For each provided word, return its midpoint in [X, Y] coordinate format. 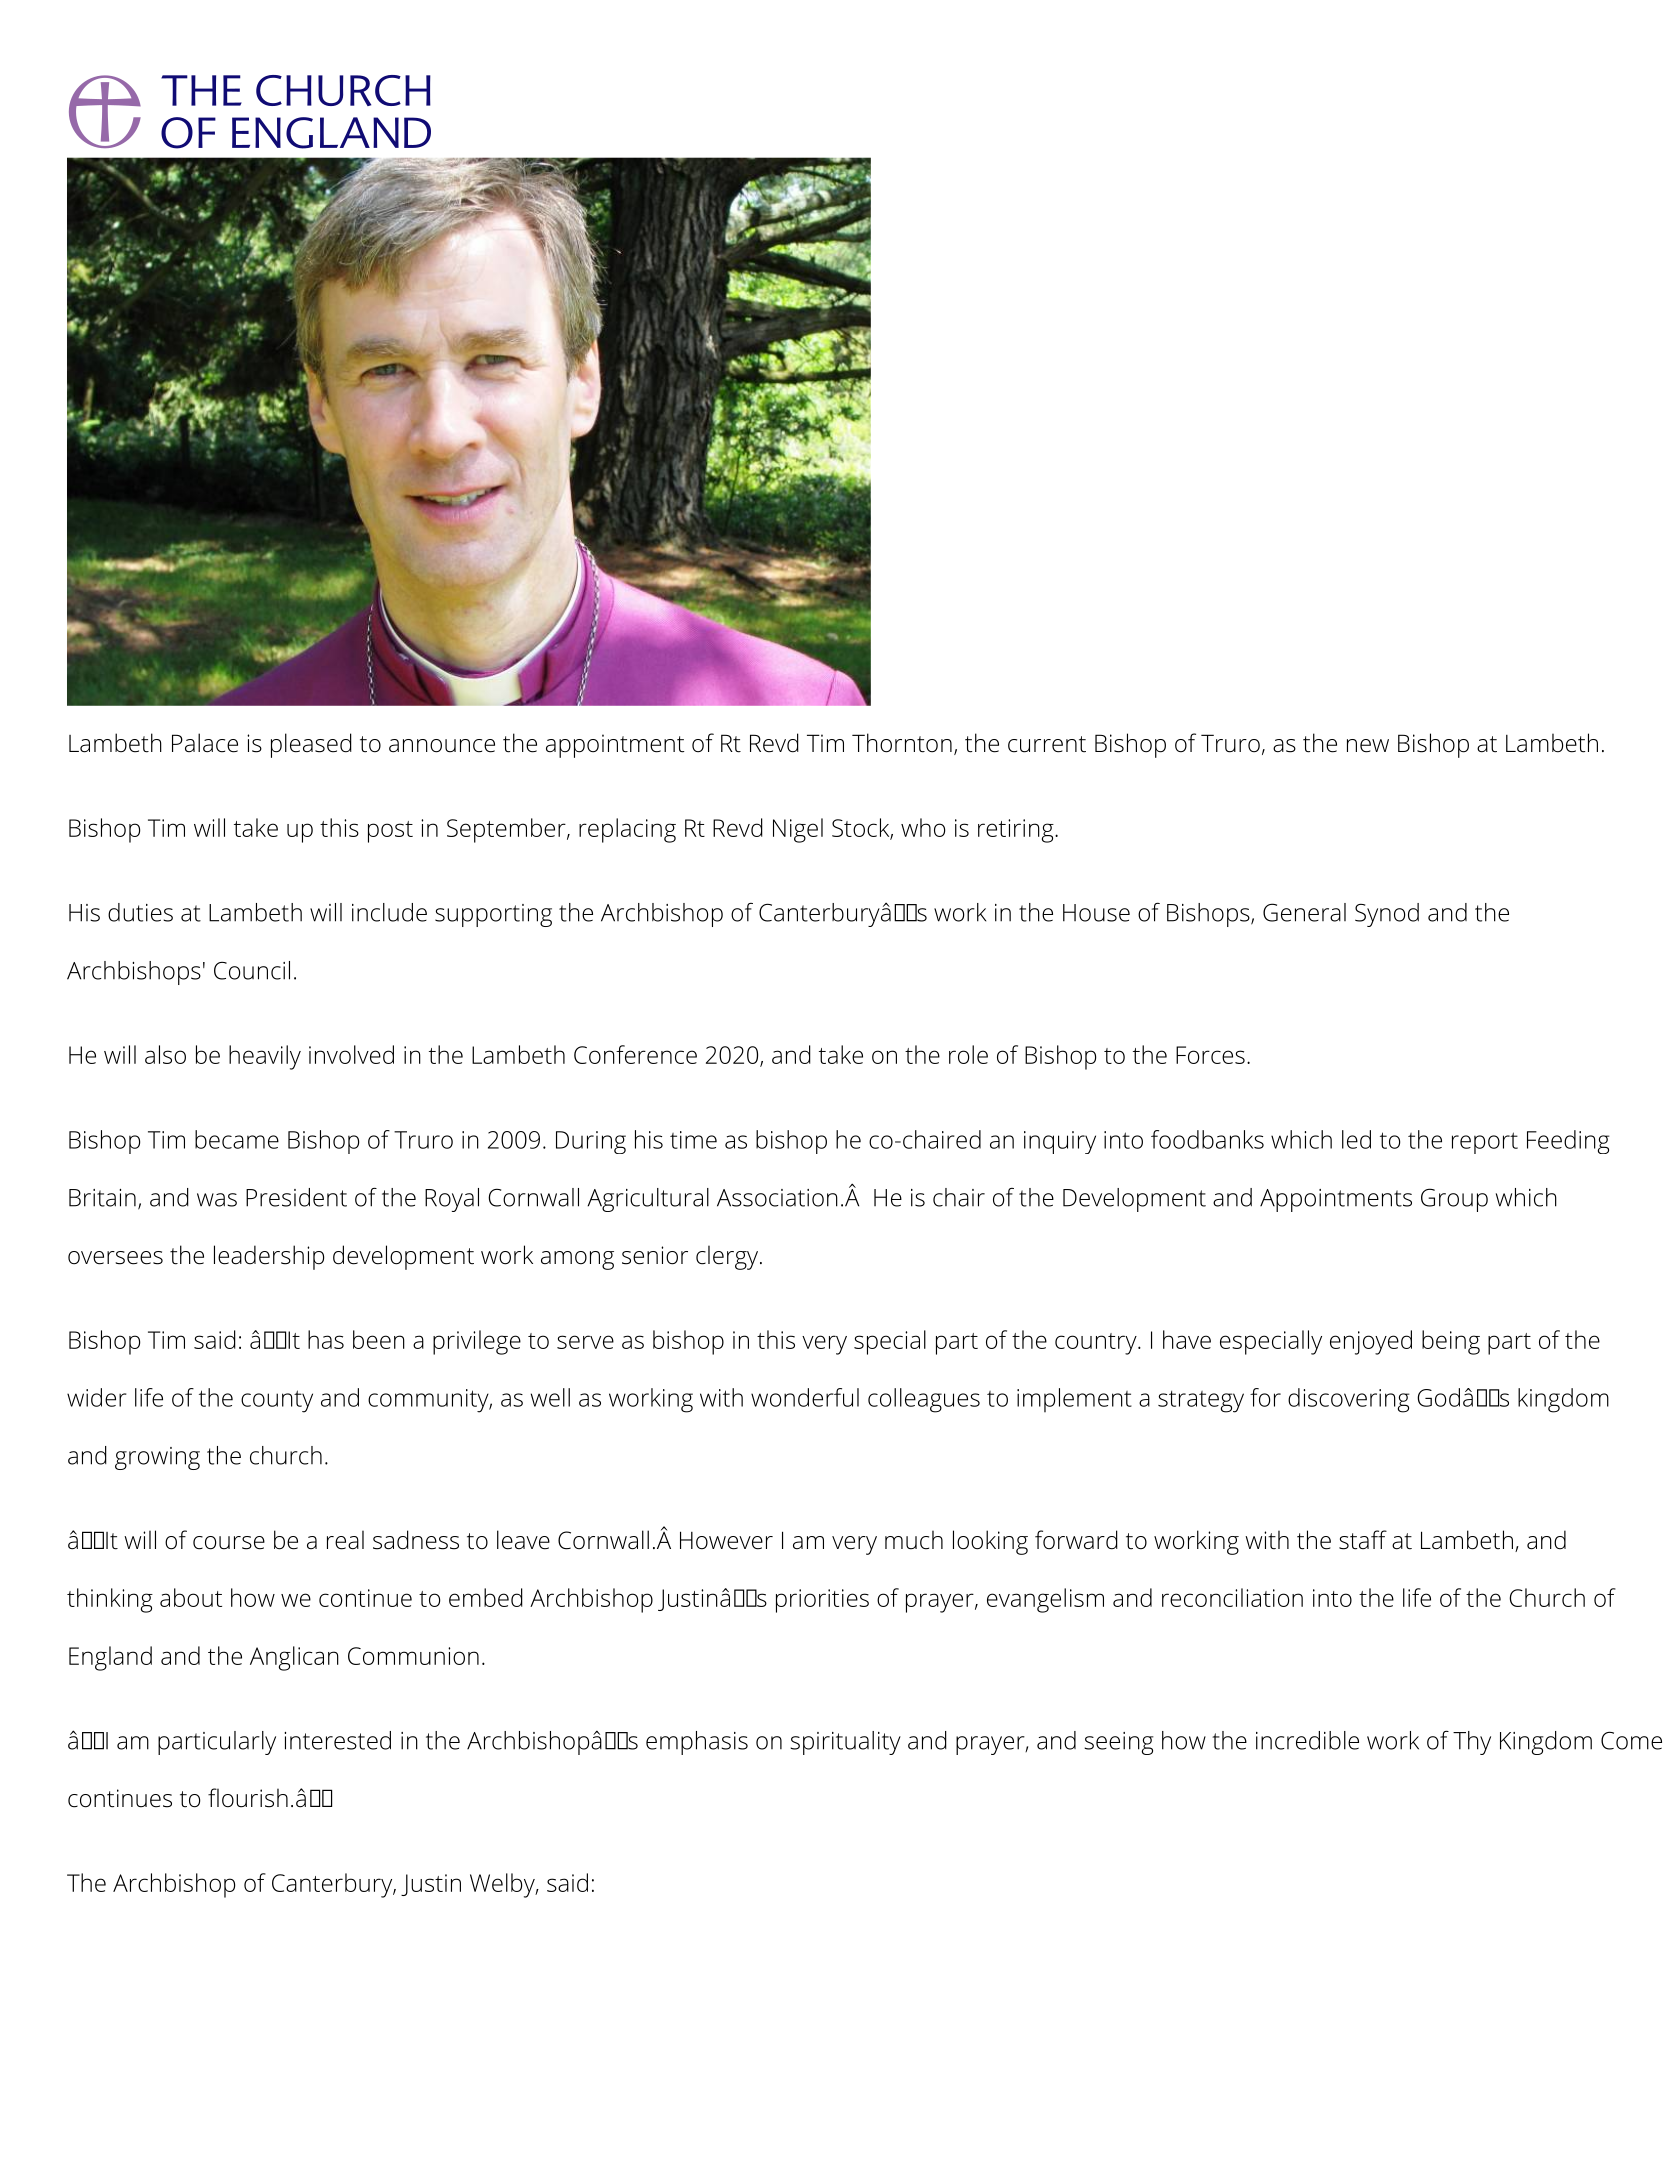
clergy [728, 1257]
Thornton [902, 743]
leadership [269, 1257]
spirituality [845, 1743]
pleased [311, 745]
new [1368, 746]
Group [1454, 1200]
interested [337, 1740]
